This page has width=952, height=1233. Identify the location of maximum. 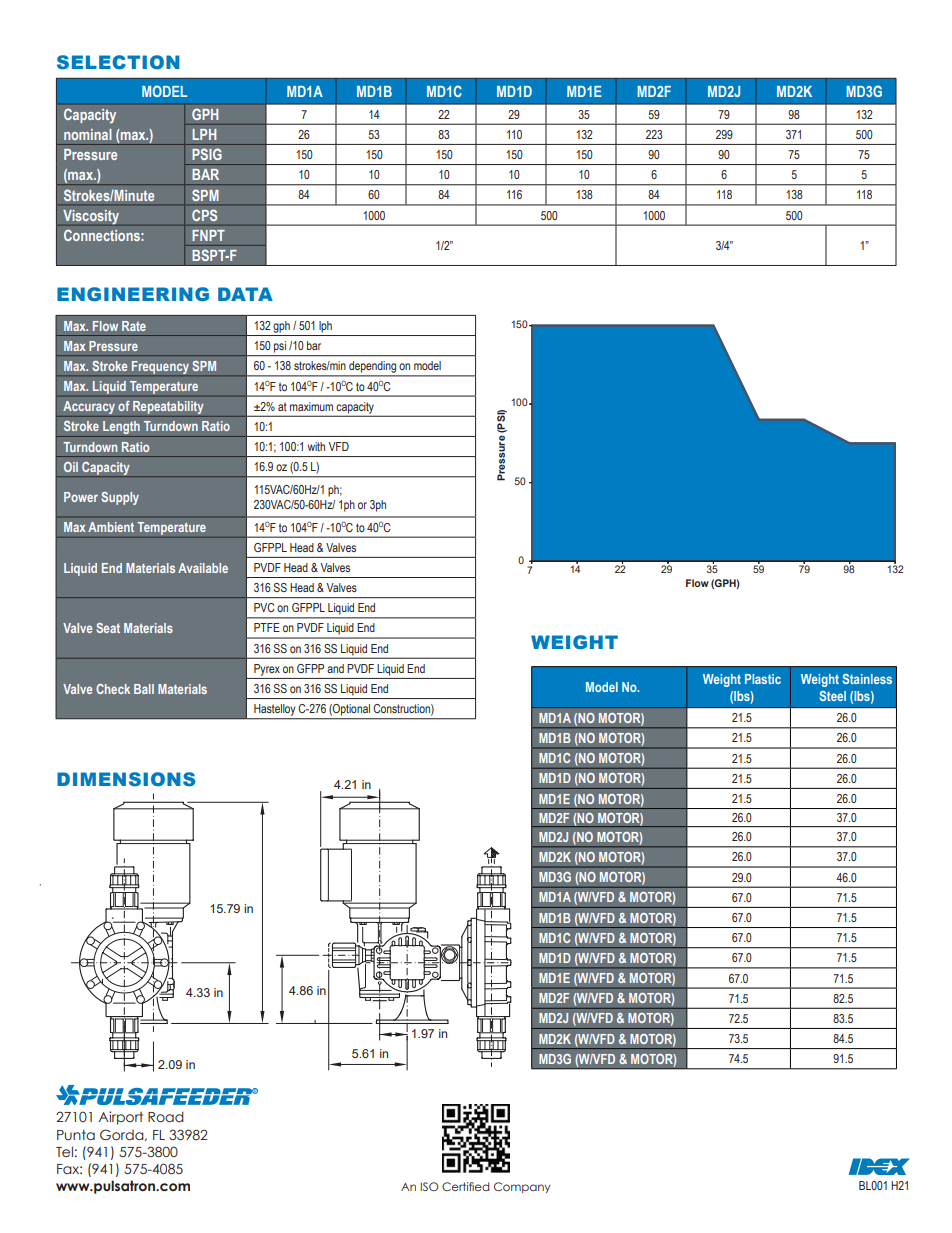
(311, 406).
